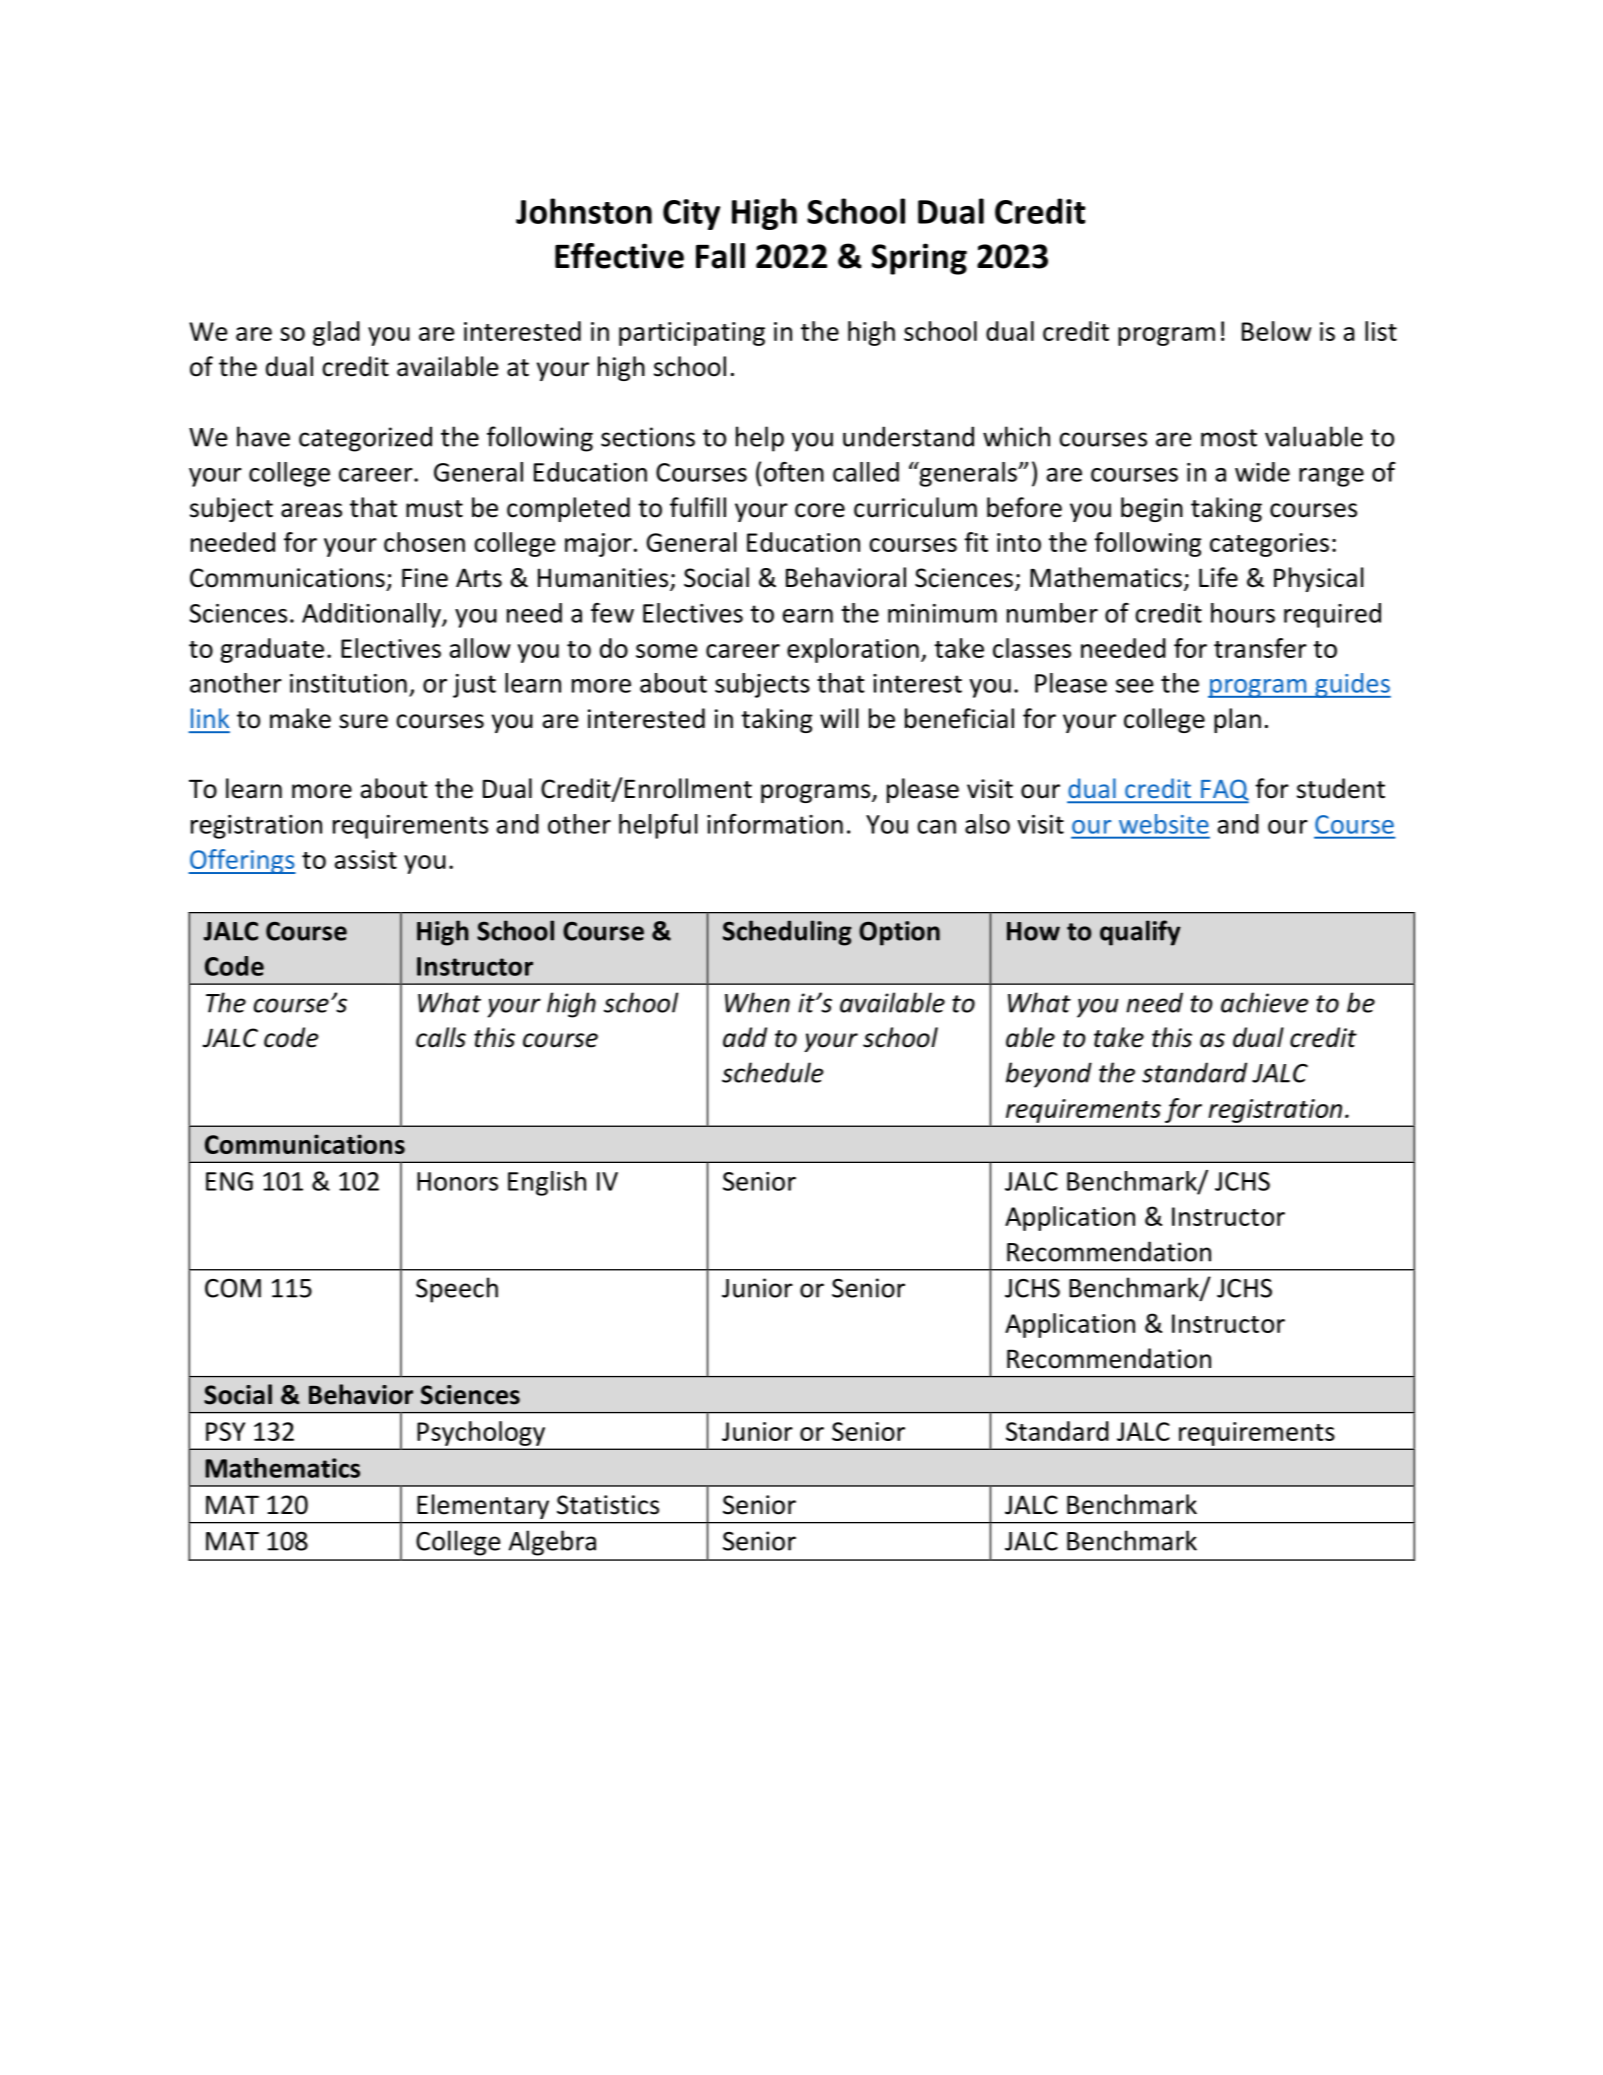 This screenshot has height=2075, width=1603. Describe the element at coordinates (772, 1072) in the screenshot. I see `schedule` at that location.
